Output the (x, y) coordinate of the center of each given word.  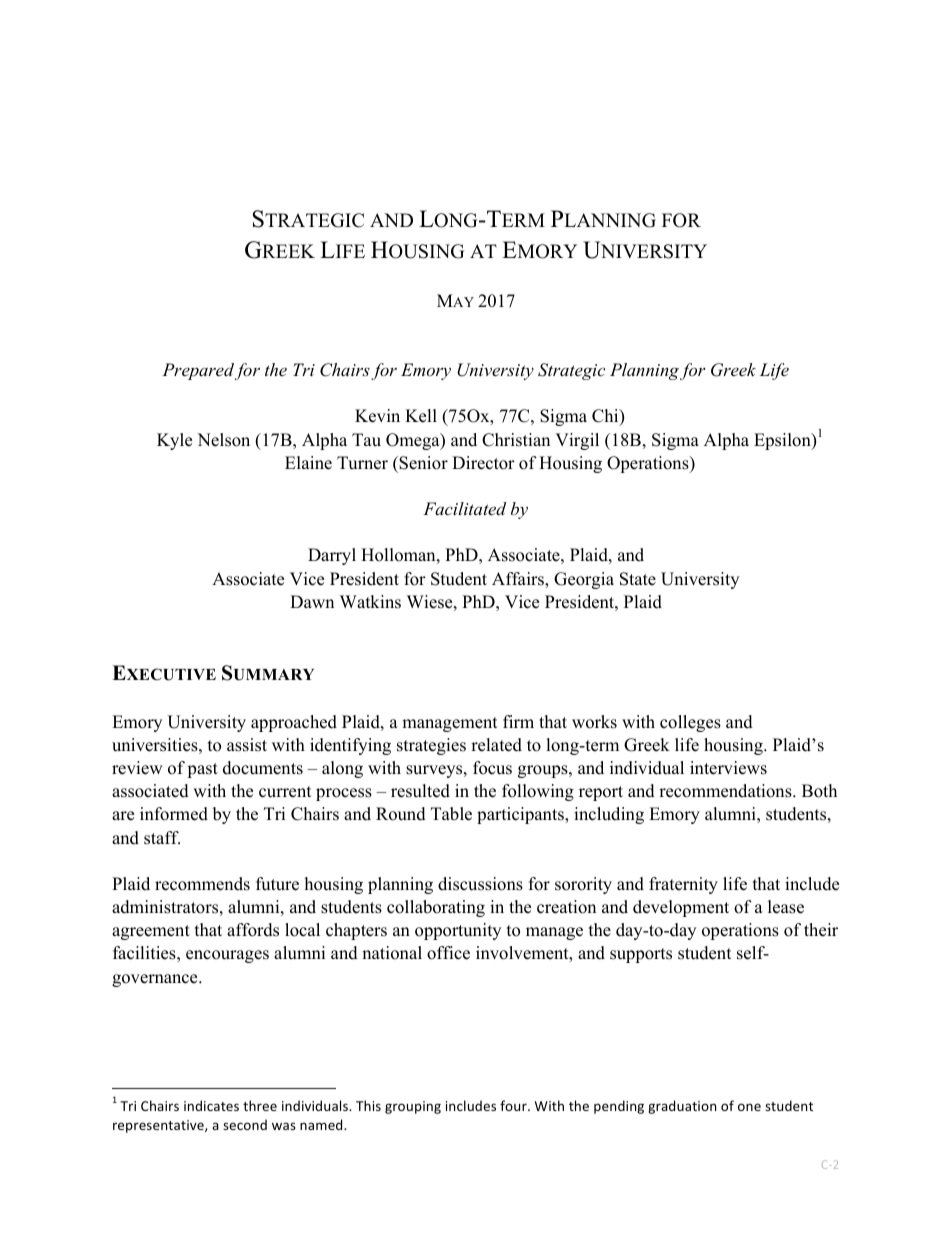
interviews (728, 768)
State (638, 579)
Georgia (584, 580)
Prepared (198, 371)
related (496, 745)
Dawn (312, 601)
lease (786, 907)
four (514, 1105)
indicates (211, 1105)
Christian (516, 440)
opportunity (458, 931)
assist (247, 745)
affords (253, 930)
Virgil (577, 441)
